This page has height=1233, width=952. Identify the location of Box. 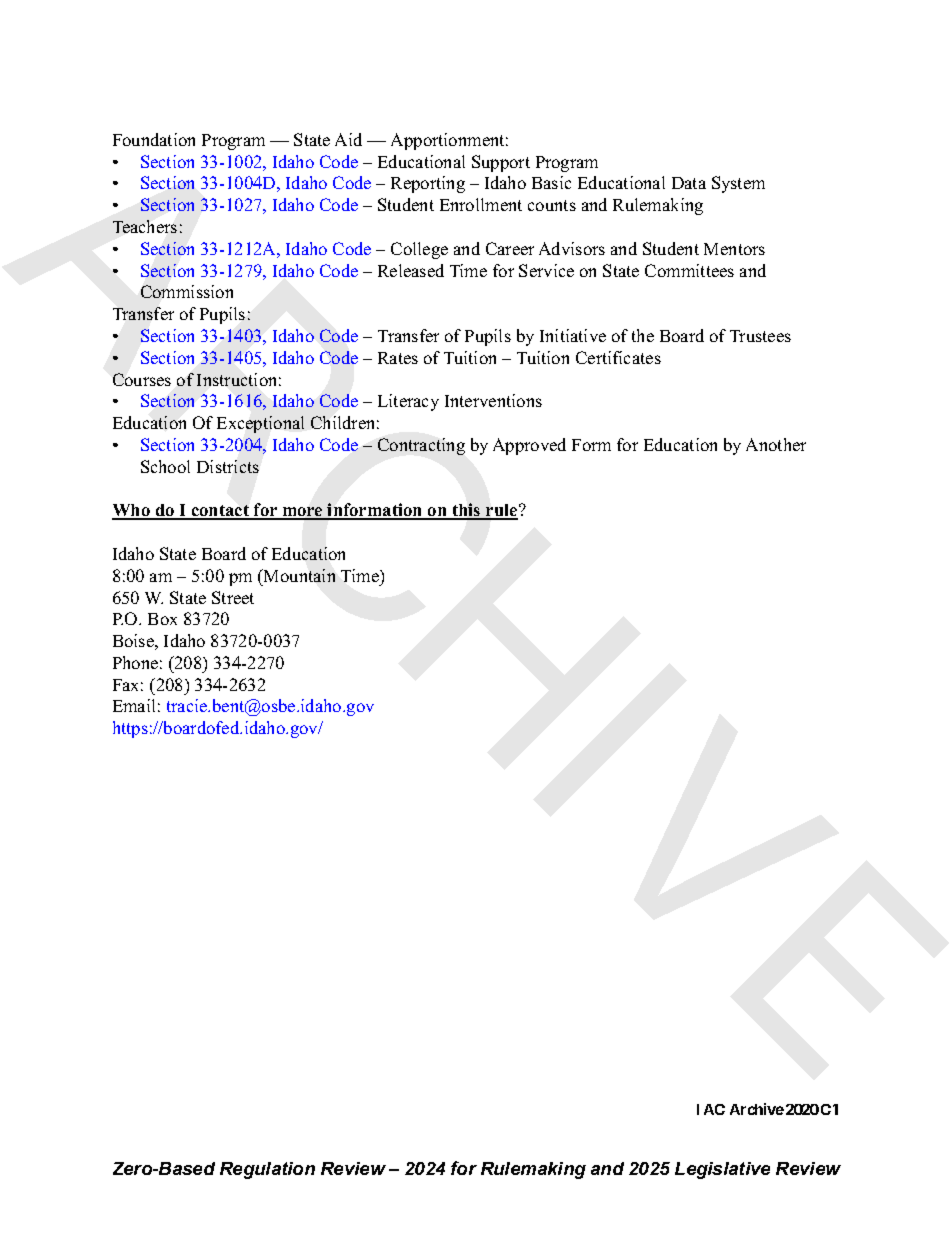
(162, 619).
